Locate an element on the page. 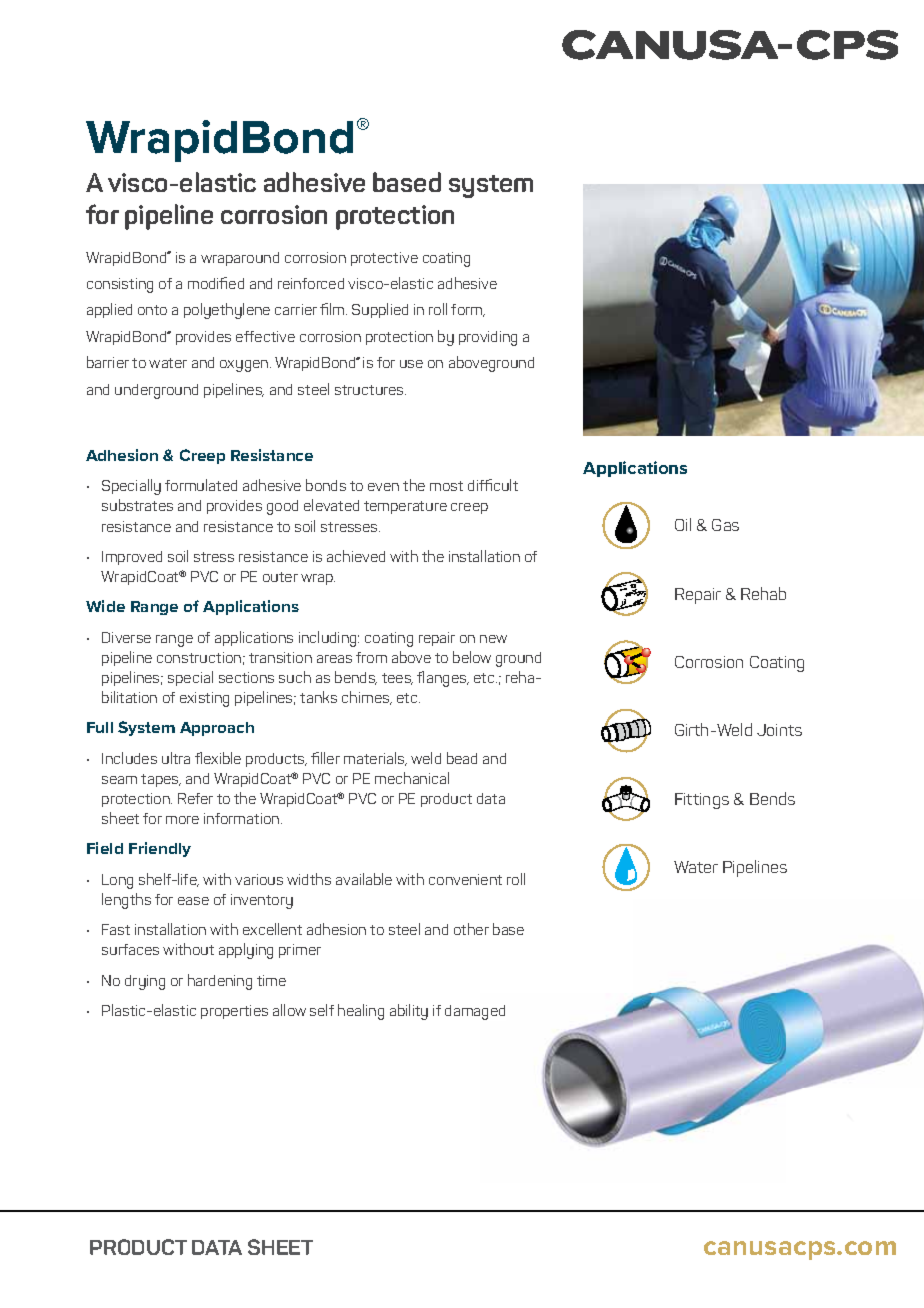  substrates is located at coordinates (137, 505).
